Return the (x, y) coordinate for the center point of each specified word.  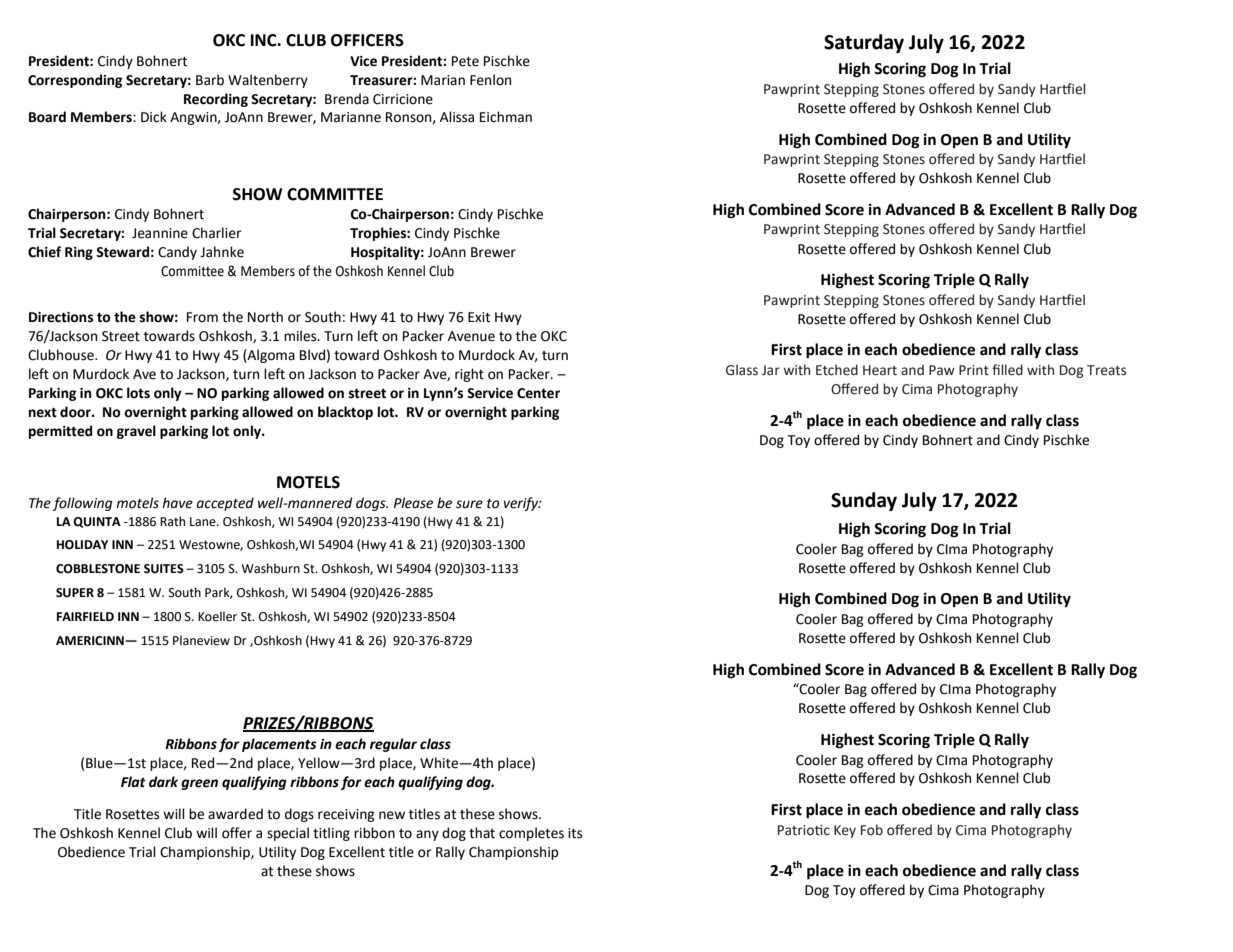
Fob (872, 830)
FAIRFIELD (85, 616)
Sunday (864, 501)
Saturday (864, 43)
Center (538, 393)
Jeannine (160, 233)
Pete (465, 61)
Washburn (270, 568)
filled (1007, 370)
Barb (210, 80)
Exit (479, 317)
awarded (235, 814)
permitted (60, 432)
